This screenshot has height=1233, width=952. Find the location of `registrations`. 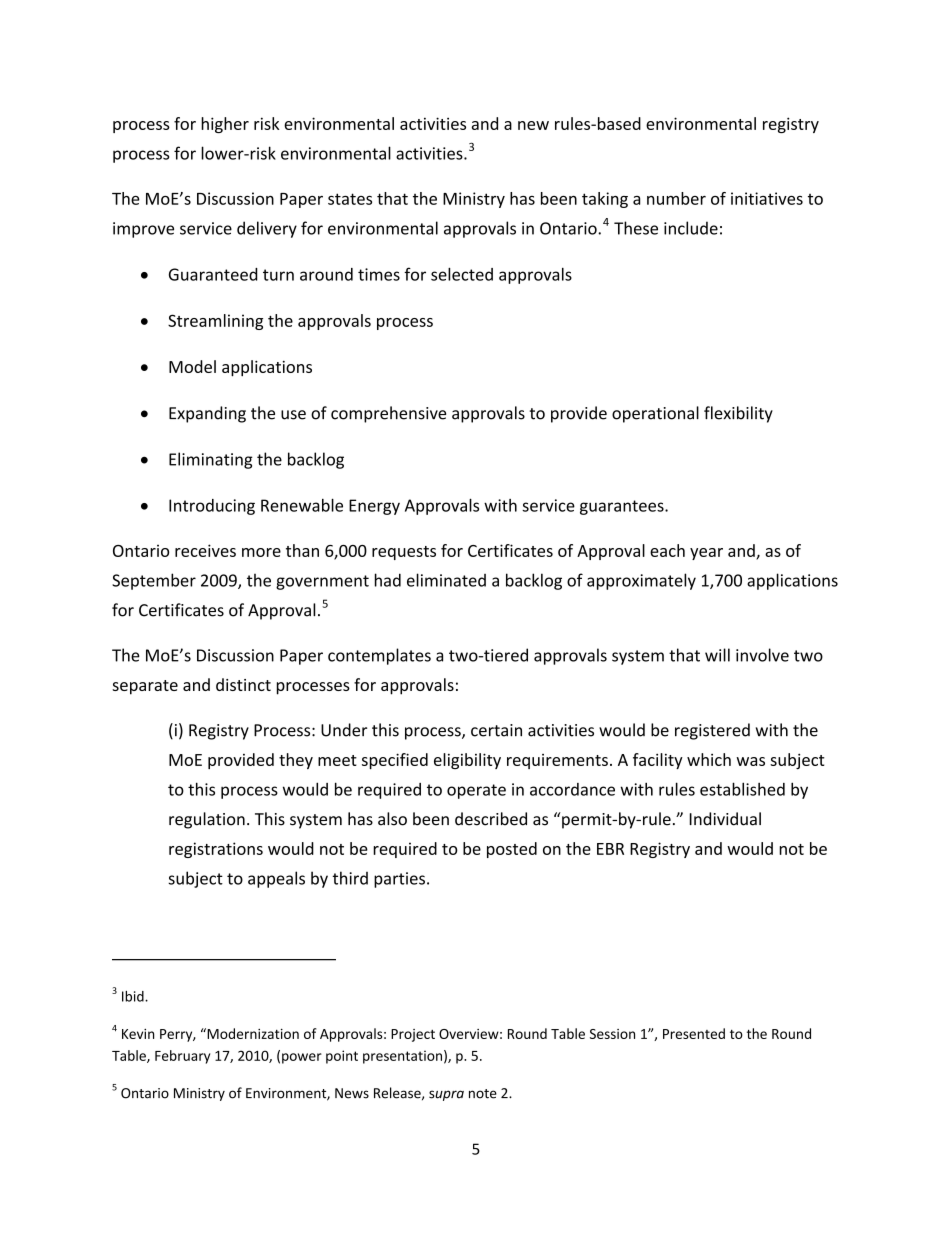

registrations is located at coordinates (216, 850).
